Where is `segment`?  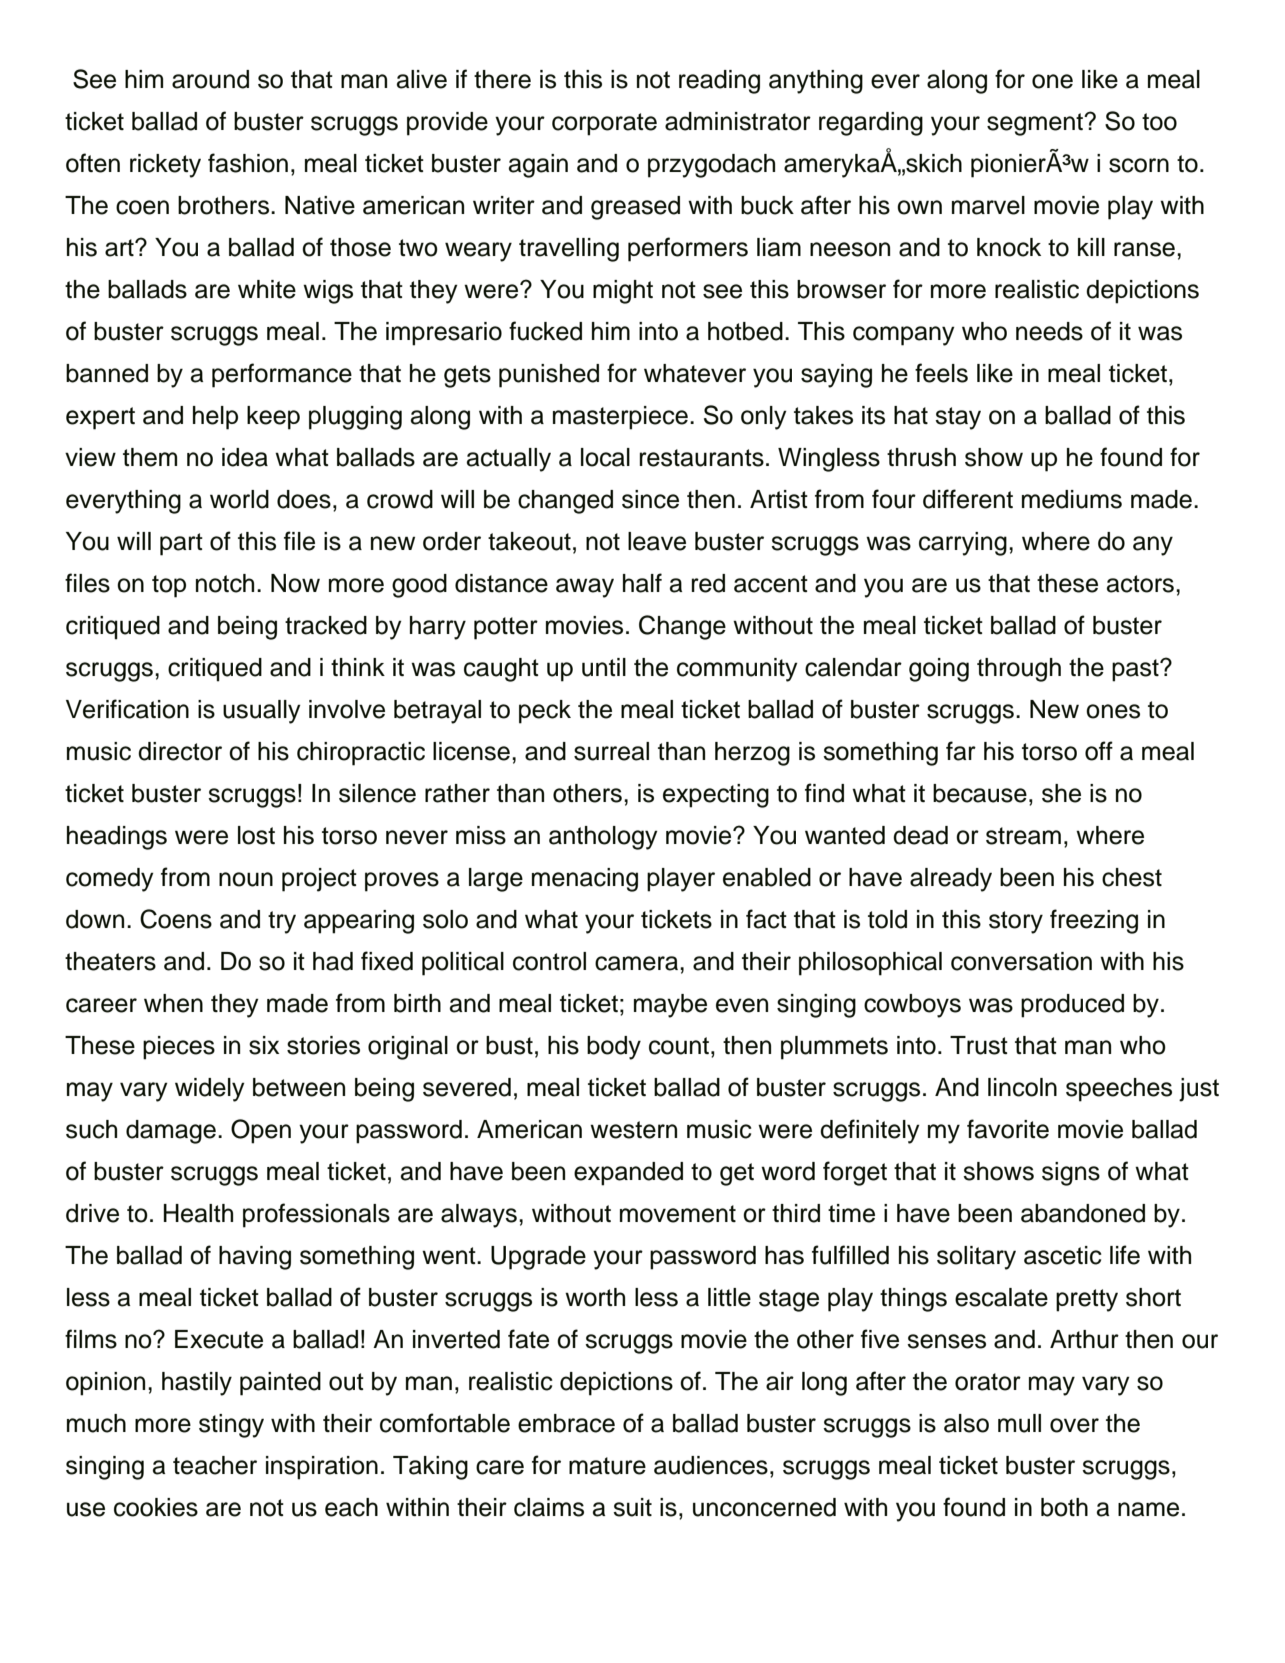 segment is located at coordinates (1036, 124).
